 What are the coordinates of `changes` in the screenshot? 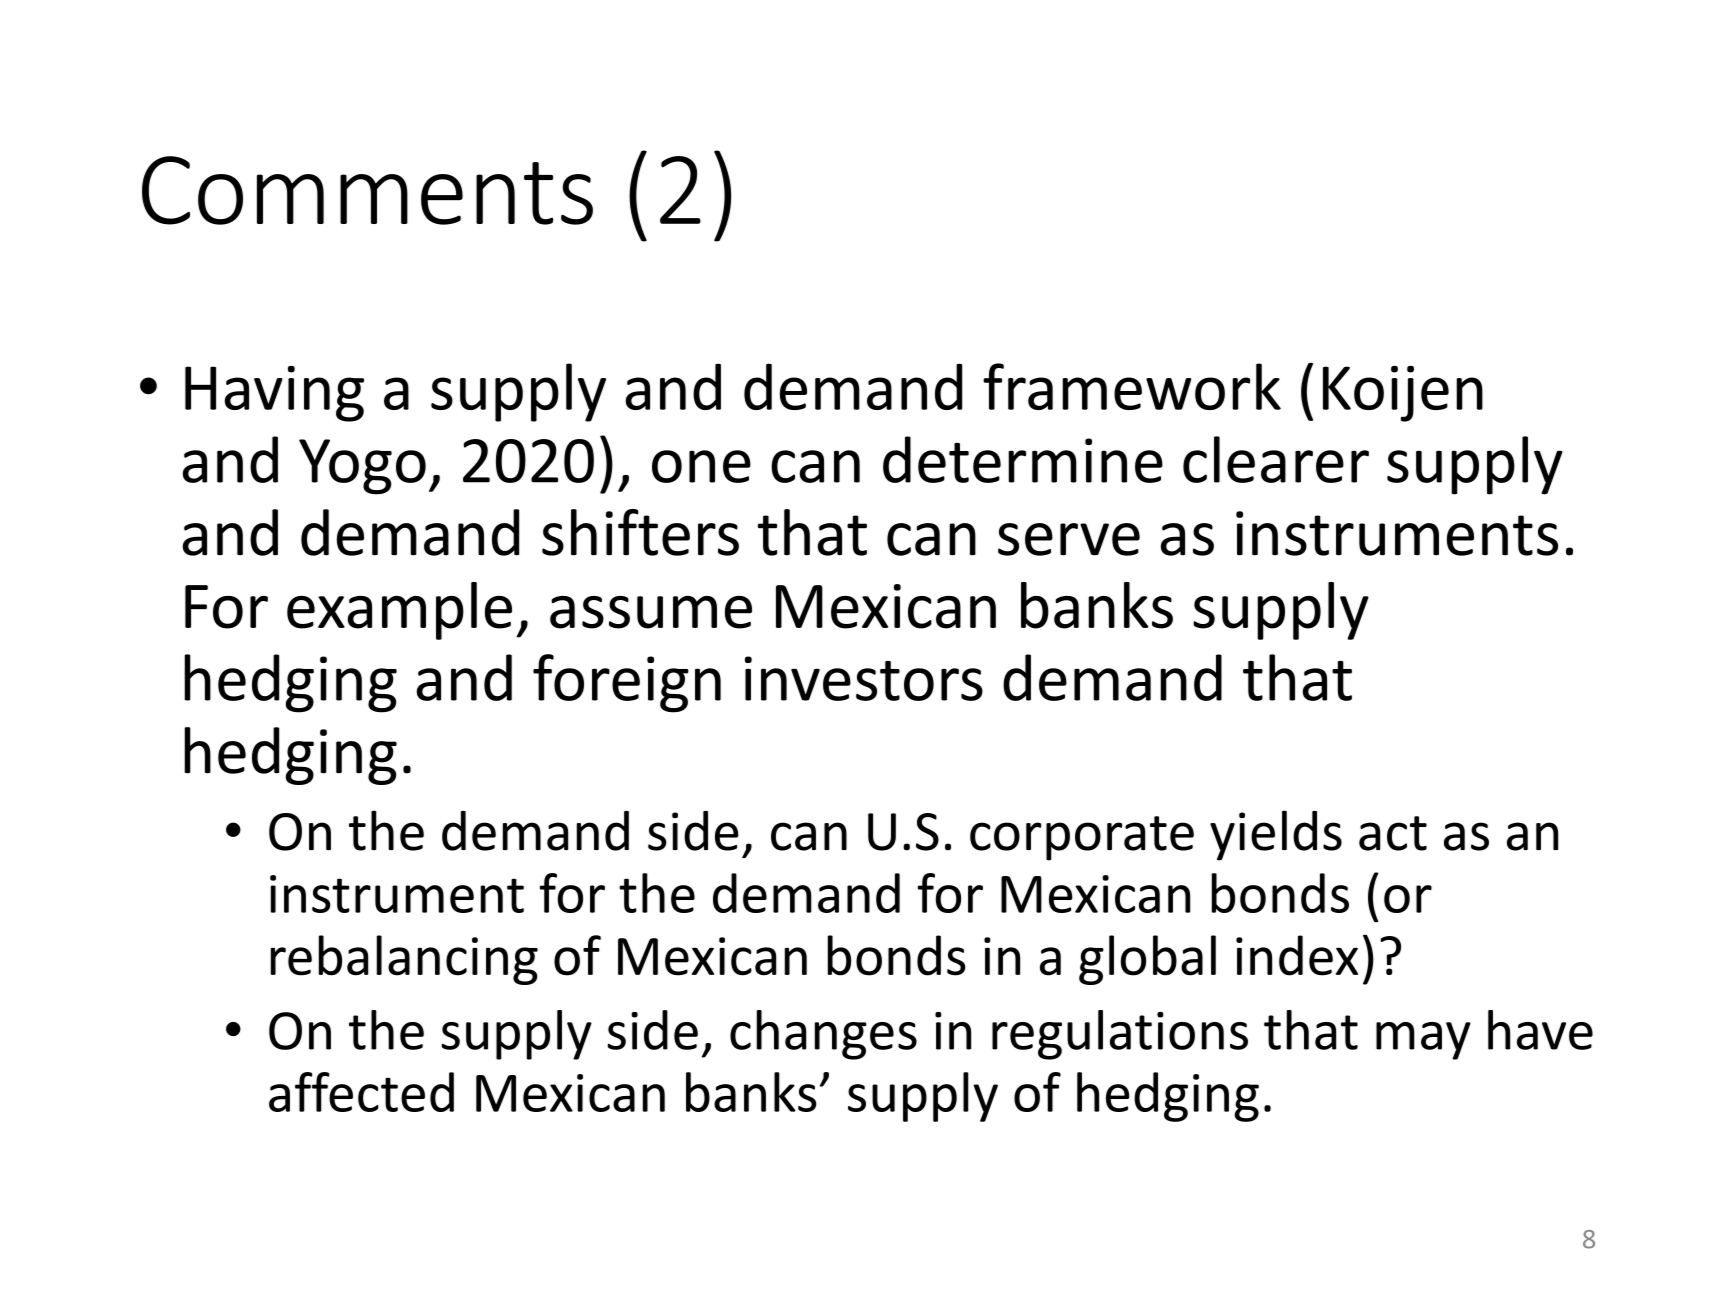 It's located at (823, 1035).
